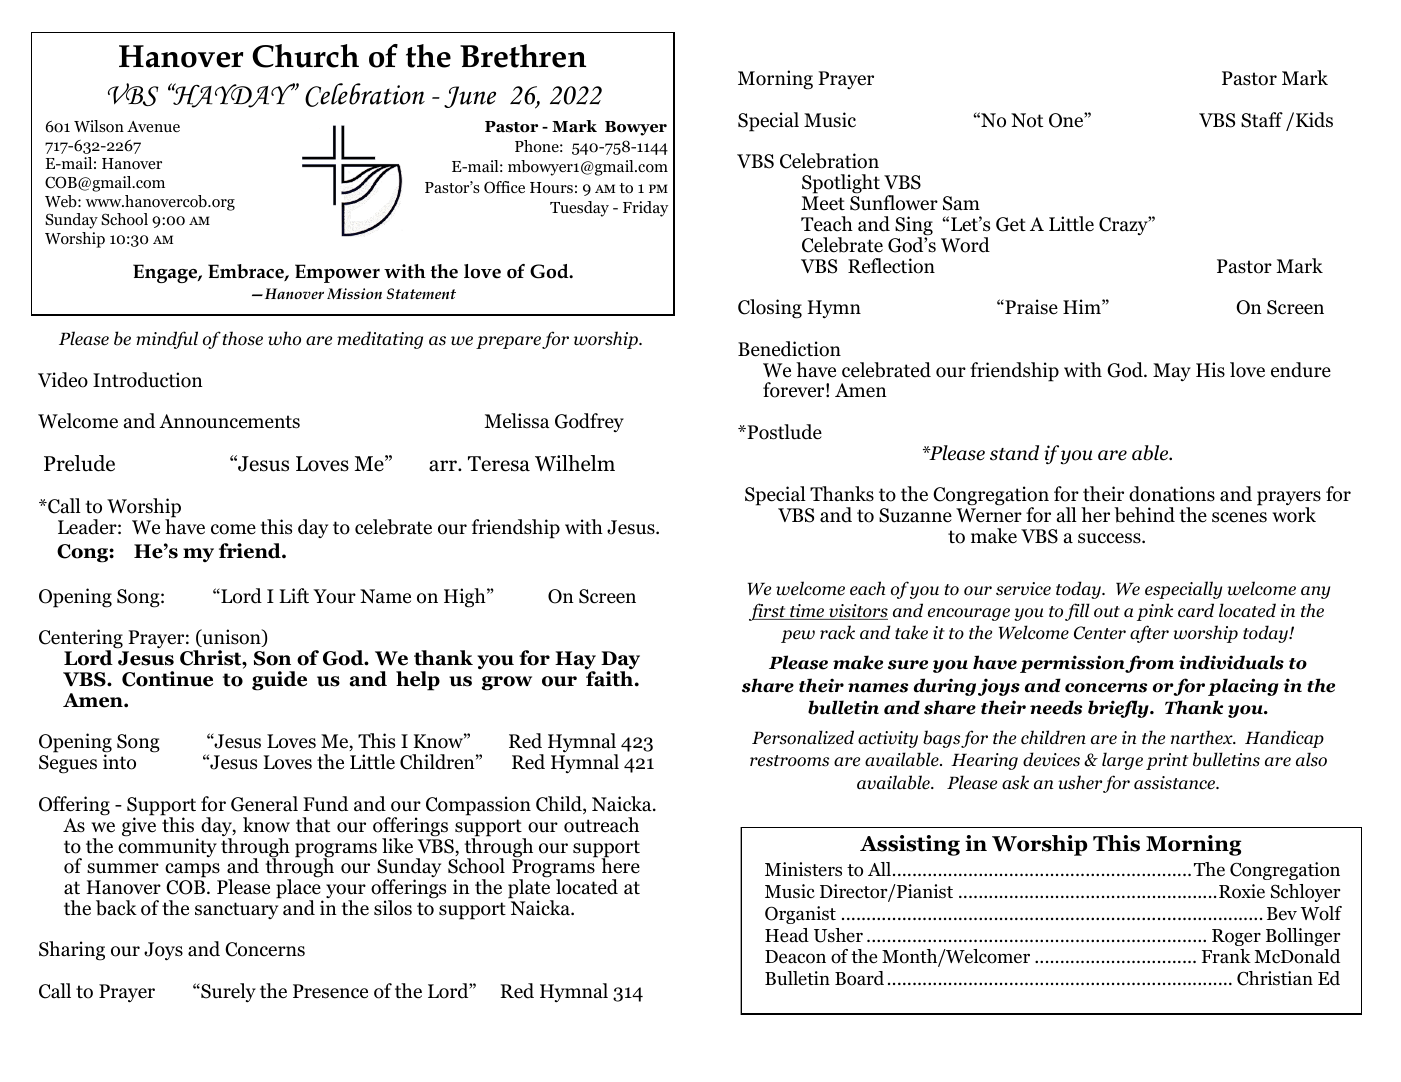  What do you see at coordinates (1144, 515) in the screenshot?
I see `behind` at bounding box center [1144, 515].
